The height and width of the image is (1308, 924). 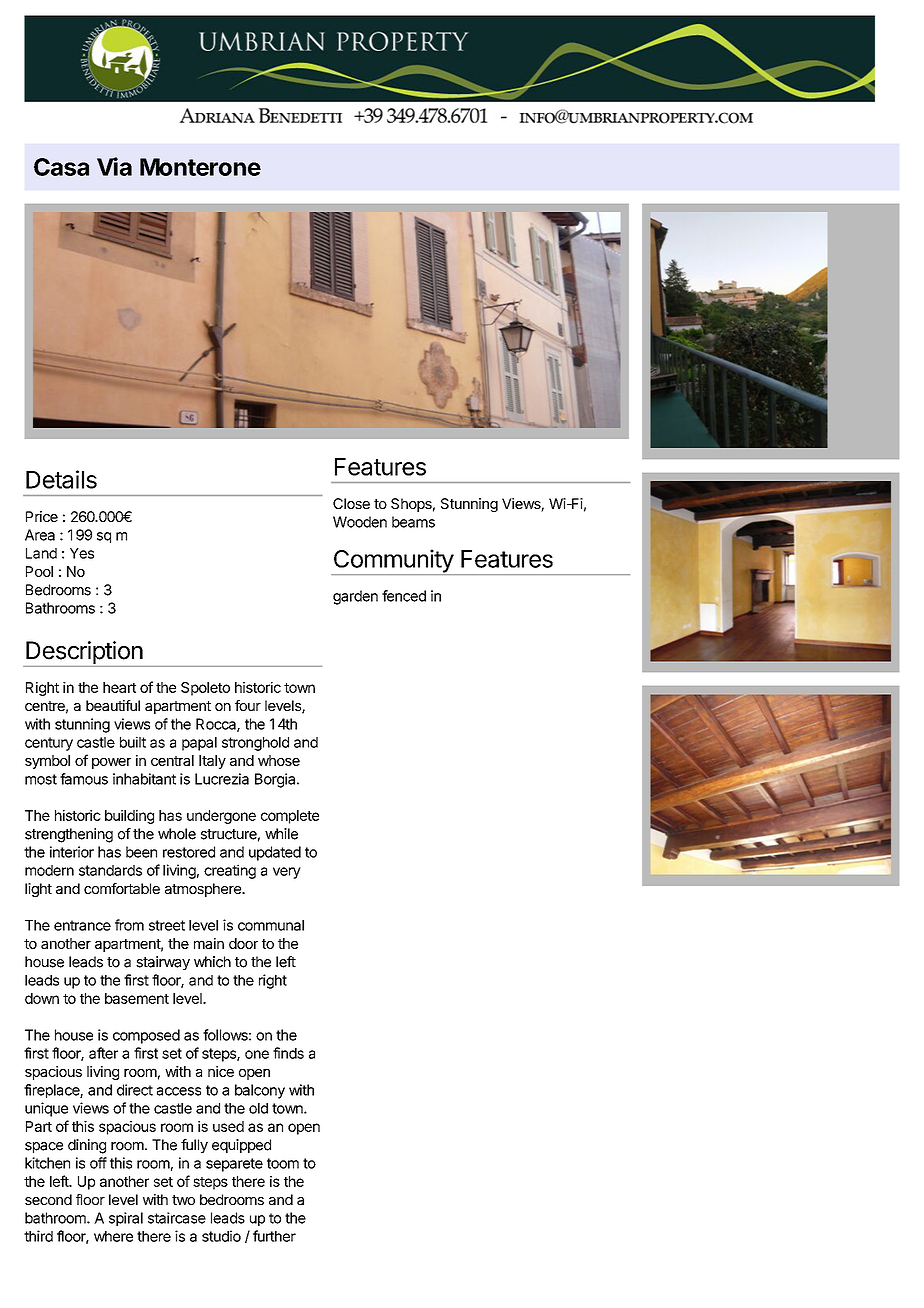 What do you see at coordinates (114, 166) in the image?
I see `Via` at bounding box center [114, 166].
